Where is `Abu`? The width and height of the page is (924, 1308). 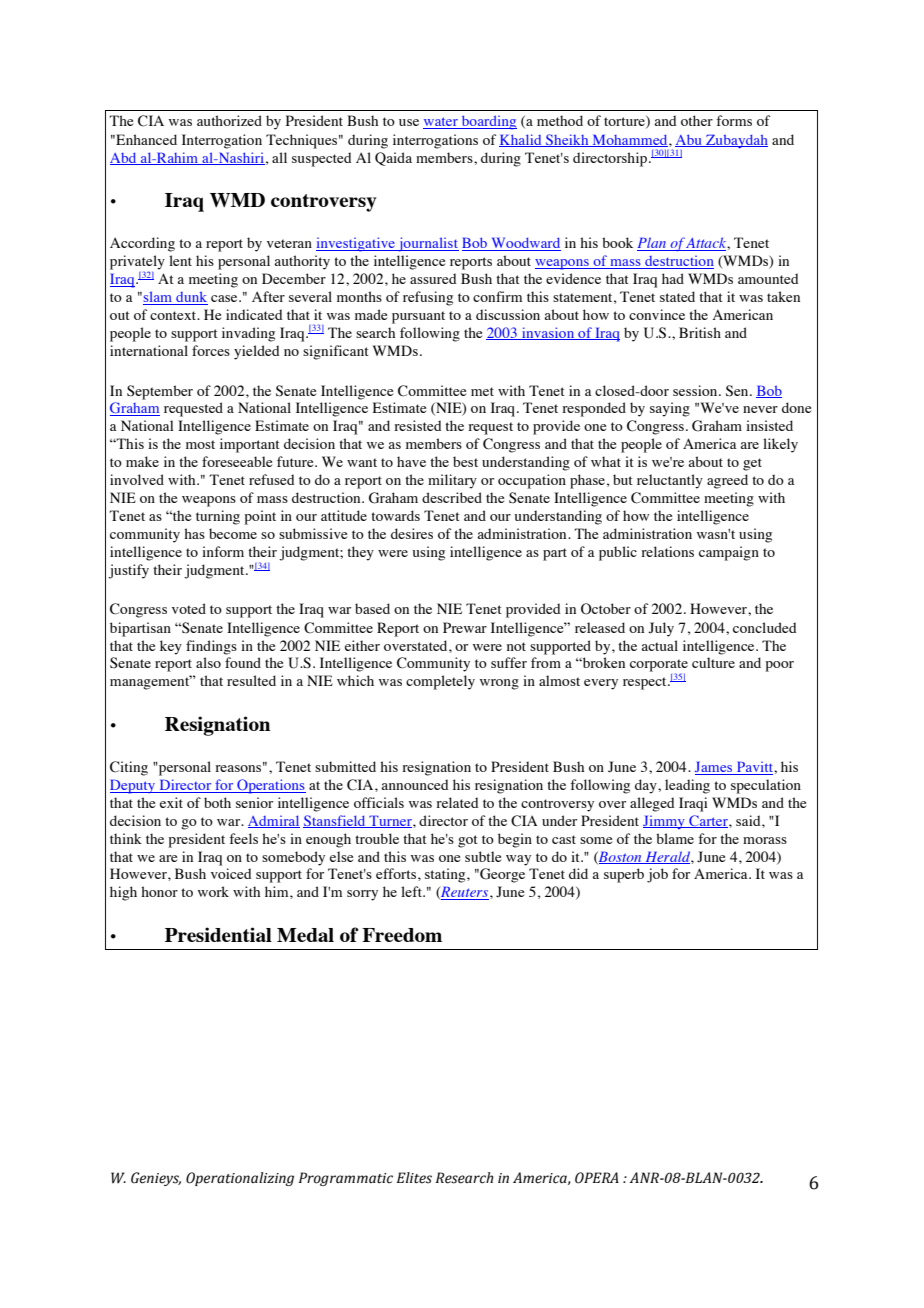 Abu is located at coordinates (689, 140).
